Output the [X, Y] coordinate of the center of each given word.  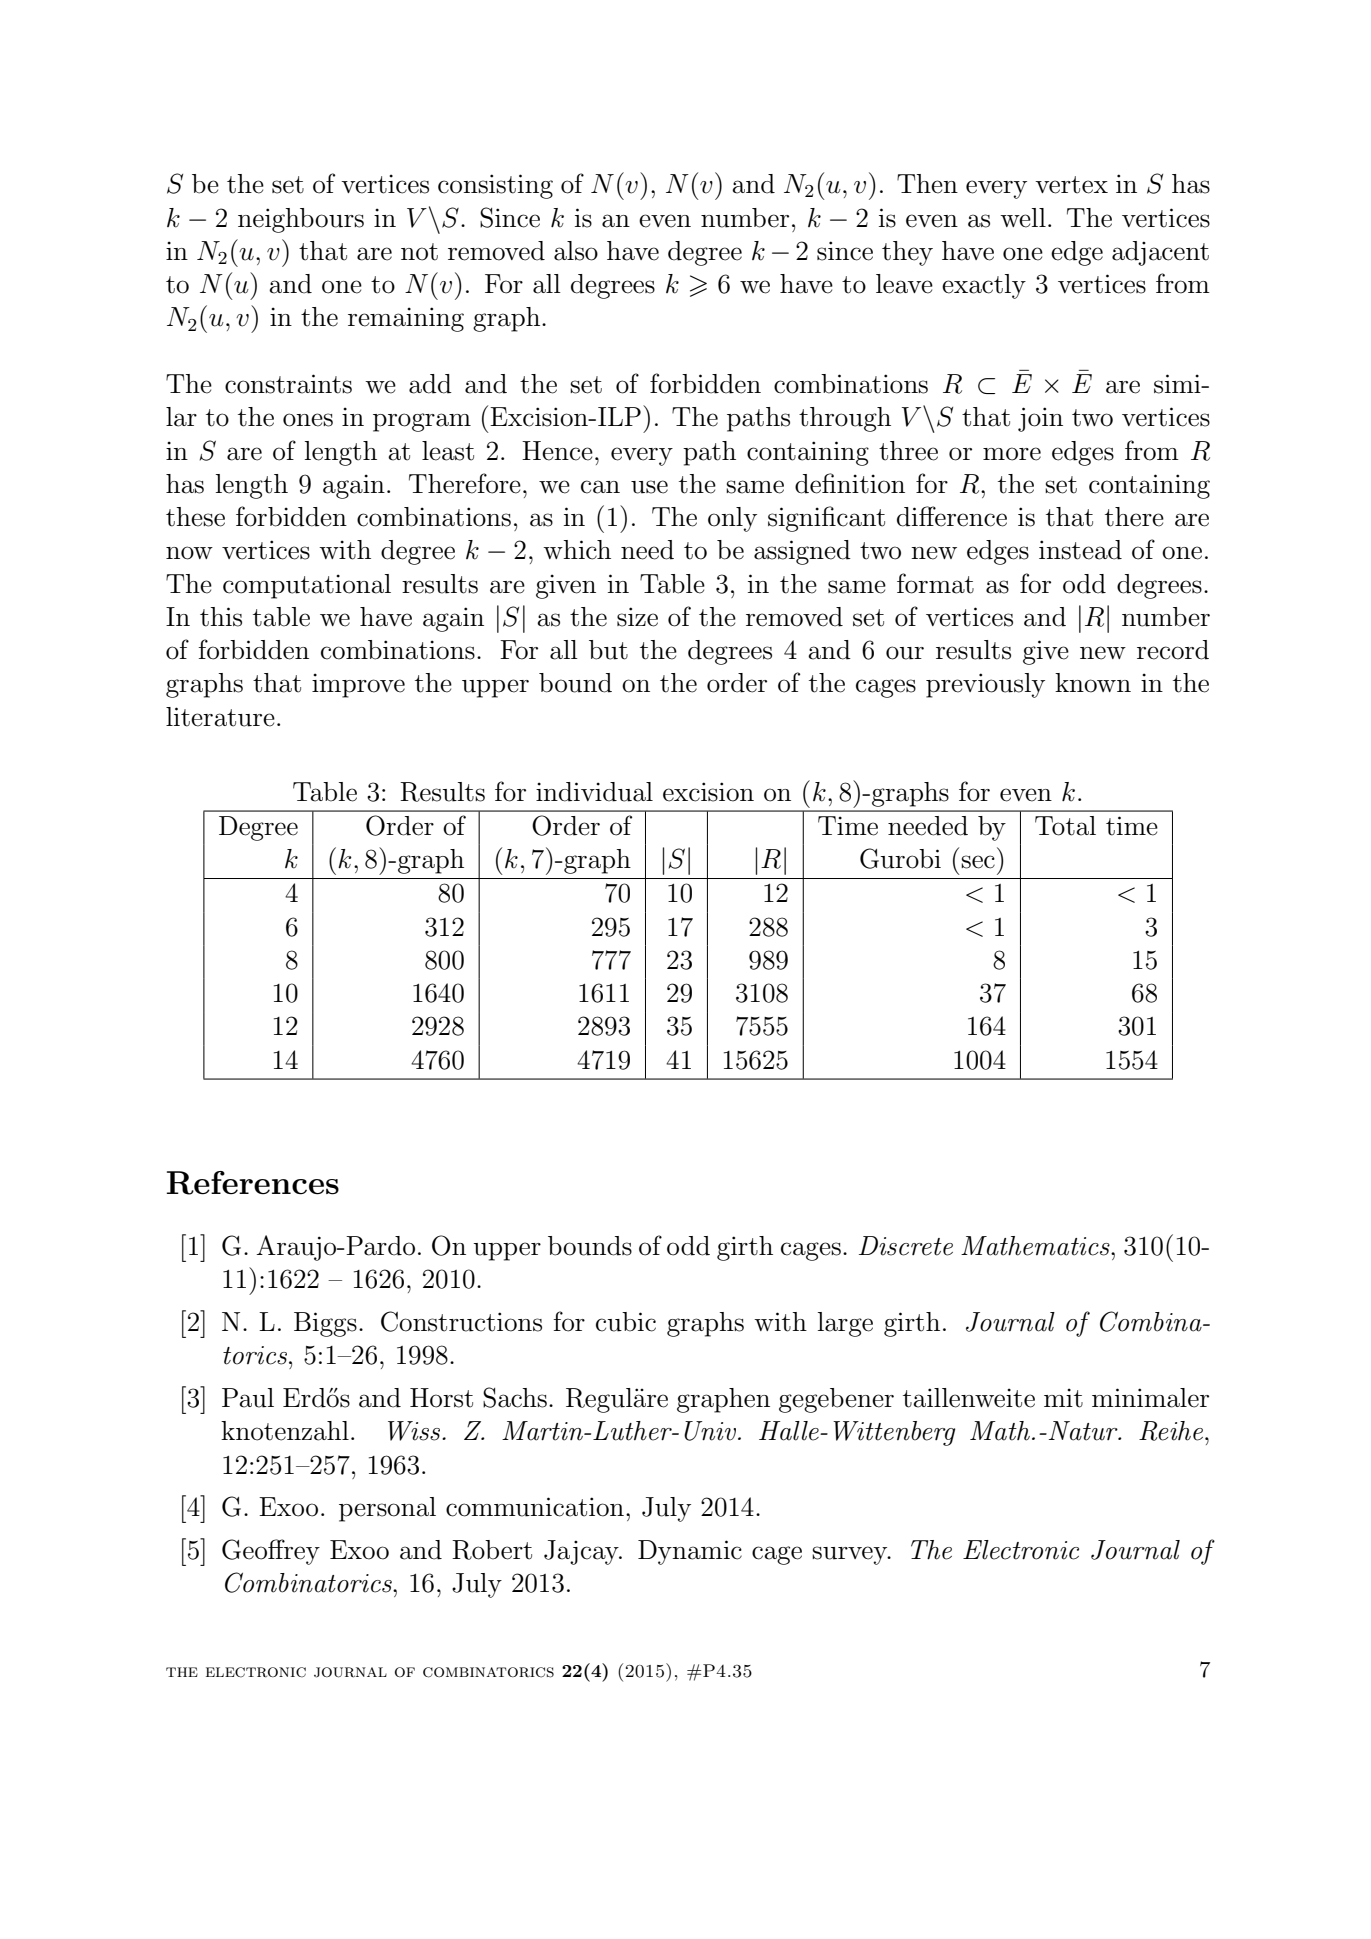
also [576, 251]
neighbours [301, 220]
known [1093, 683]
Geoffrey [271, 1552]
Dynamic [690, 1552]
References [253, 1183]
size [637, 617]
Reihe [1171, 1431]
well [1023, 218]
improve [358, 685]
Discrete [906, 1246]
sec [978, 862]
